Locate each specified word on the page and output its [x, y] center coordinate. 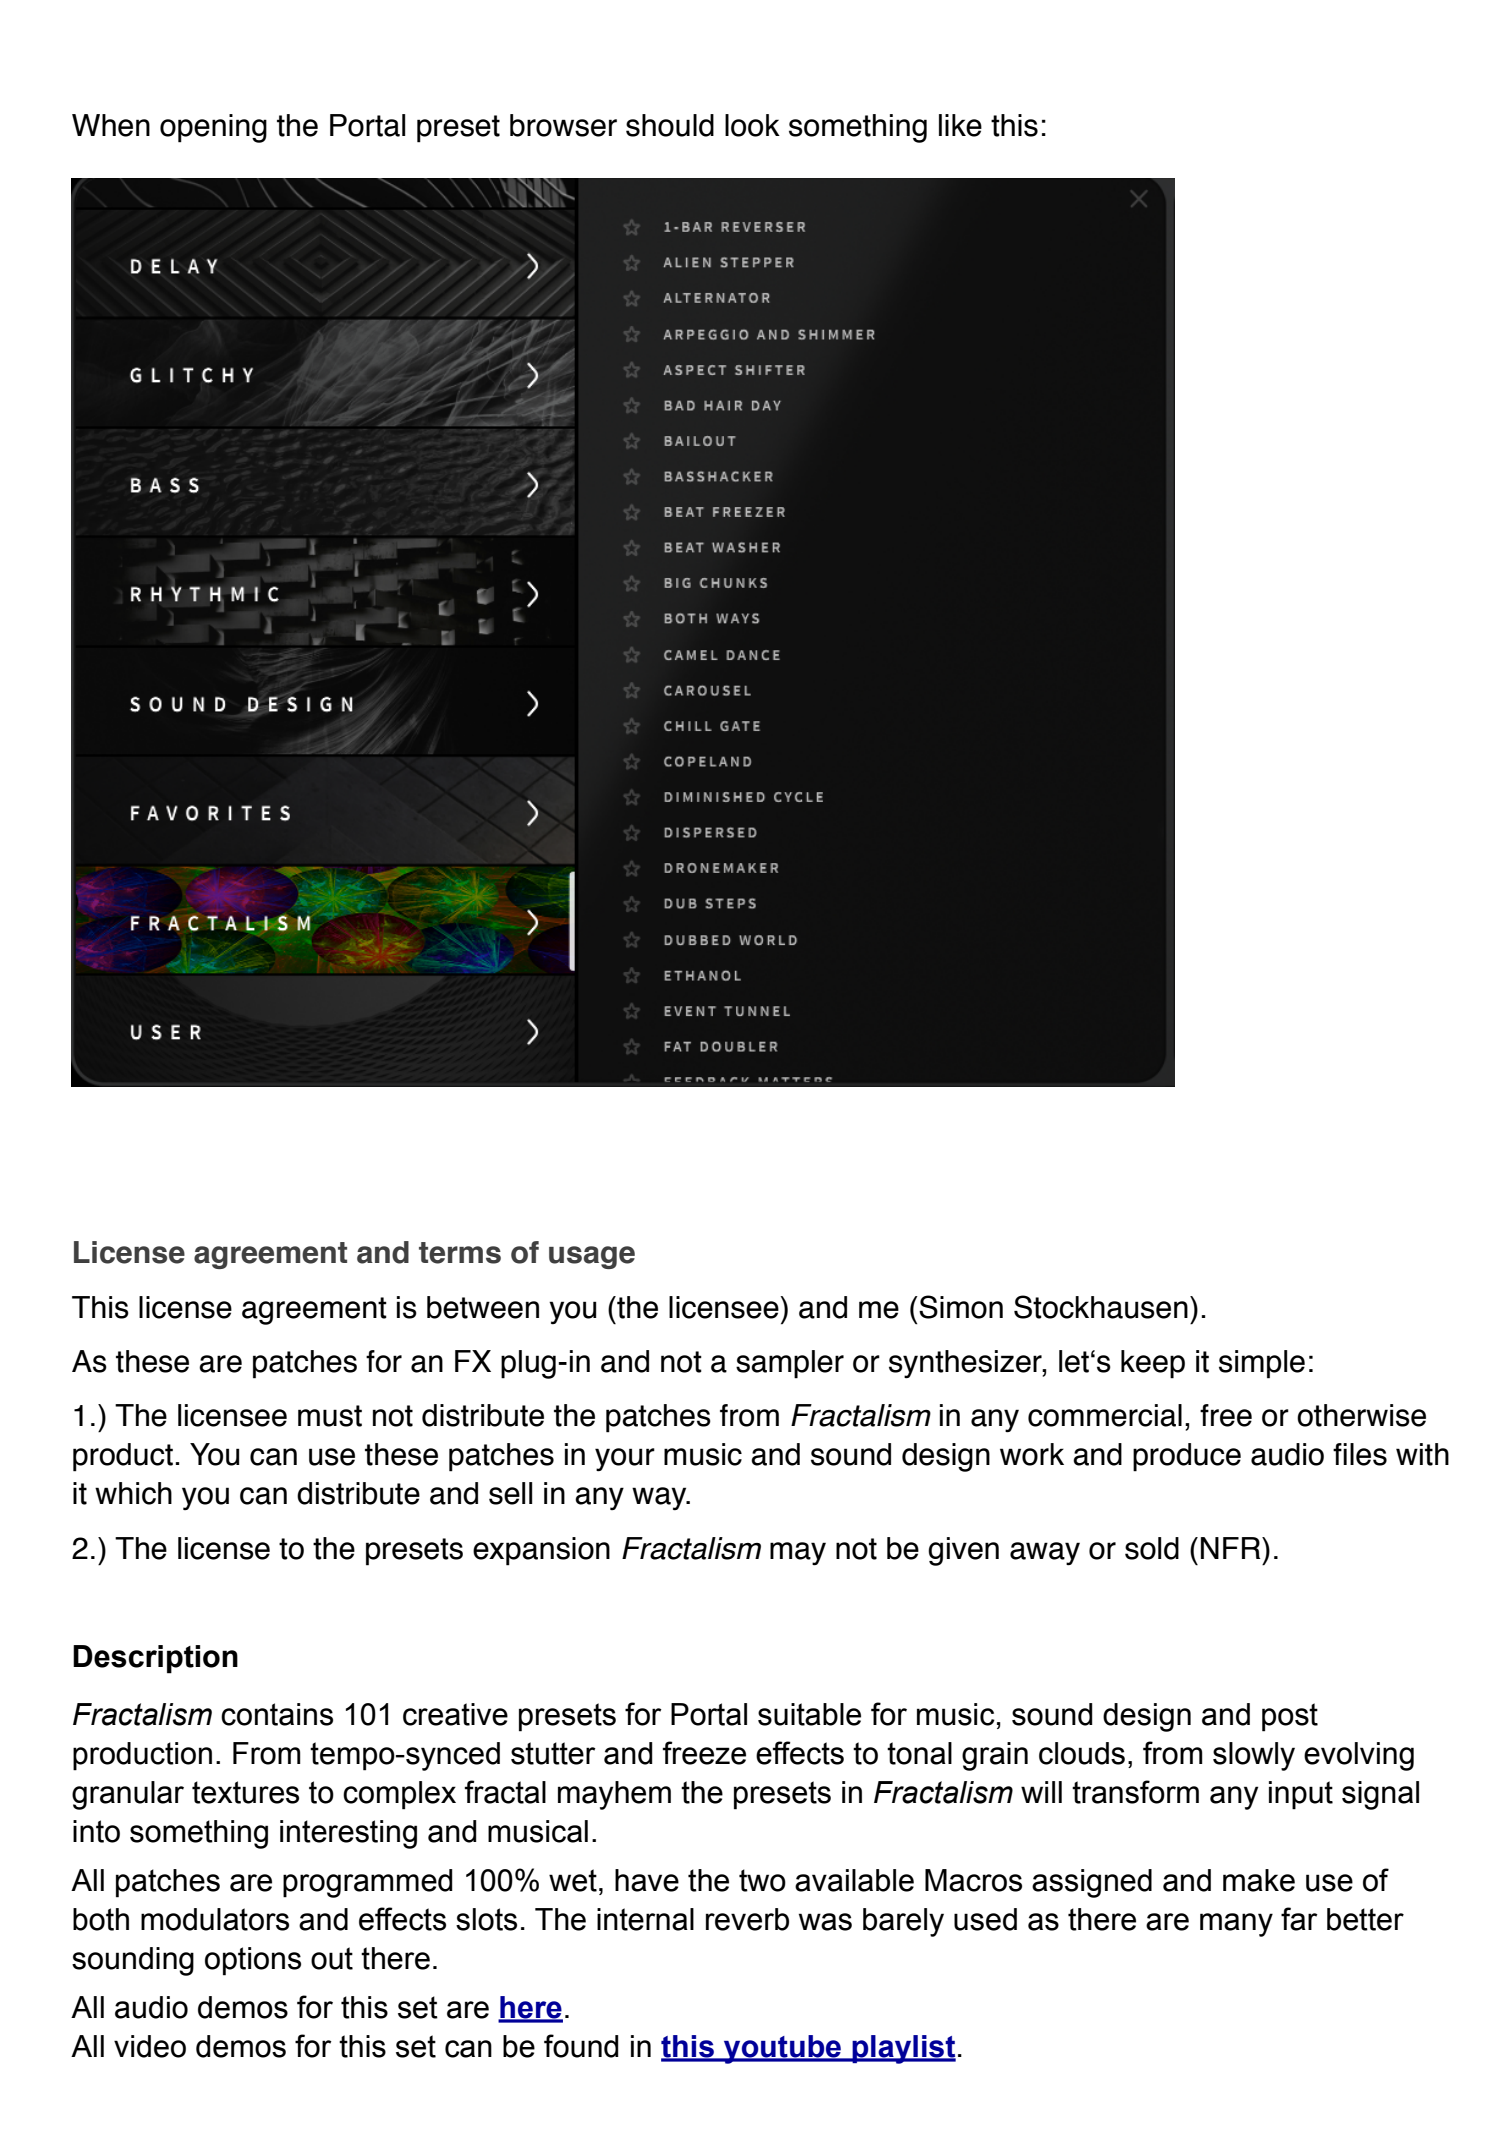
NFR [1232, 1548]
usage [592, 1257]
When [111, 125]
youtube [783, 2049]
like [960, 125]
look [752, 125]
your [625, 1460]
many [1236, 1925]
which [133, 1493]
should [670, 125]
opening [213, 128]
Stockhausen [1101, 1307]
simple [1262, 1364]
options [253, 1961]
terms [460, 1253]
